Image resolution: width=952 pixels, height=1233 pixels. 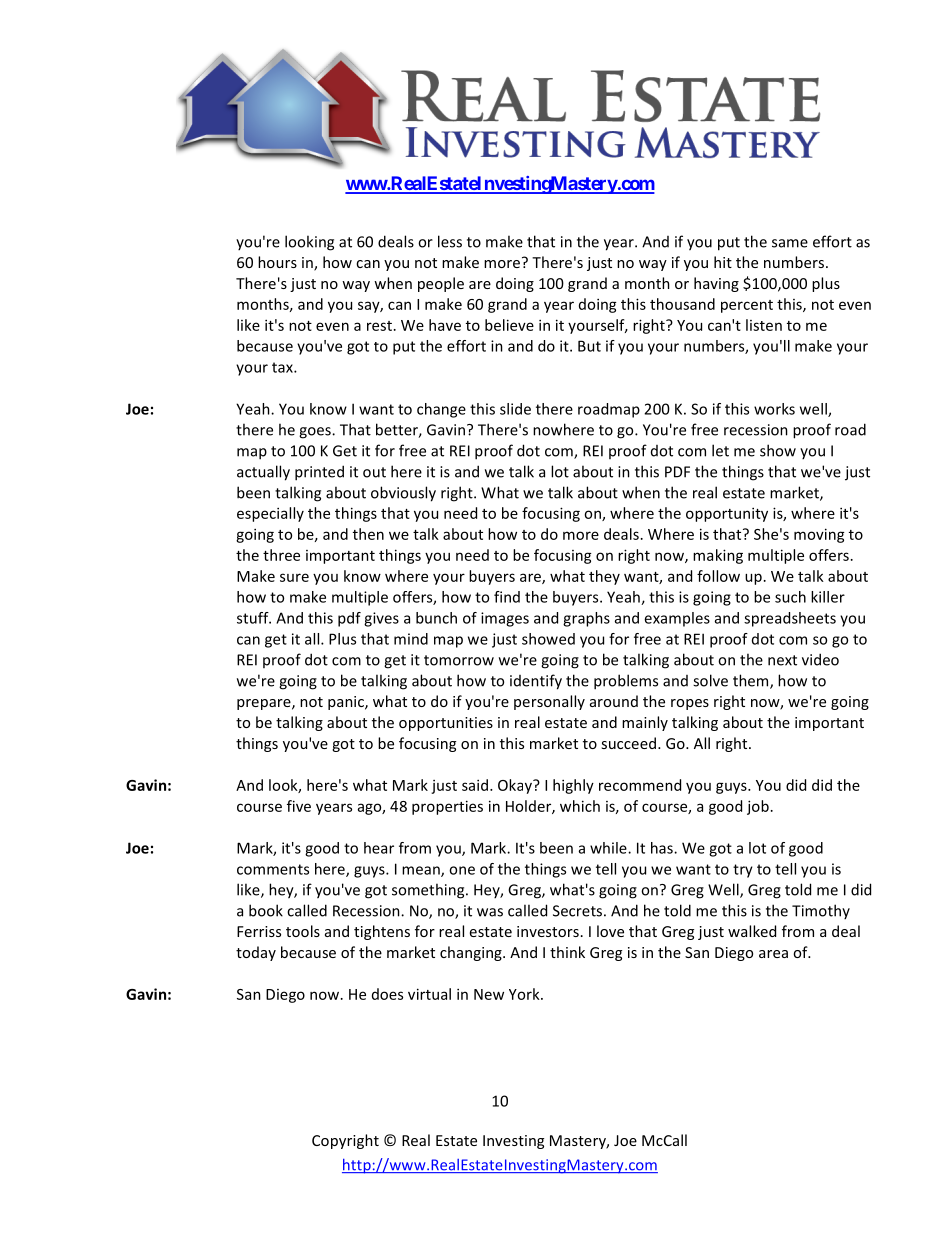 What do you see at coordinates (303, 931) in the image?
I see `tools` at bounding box center [303, 931].
